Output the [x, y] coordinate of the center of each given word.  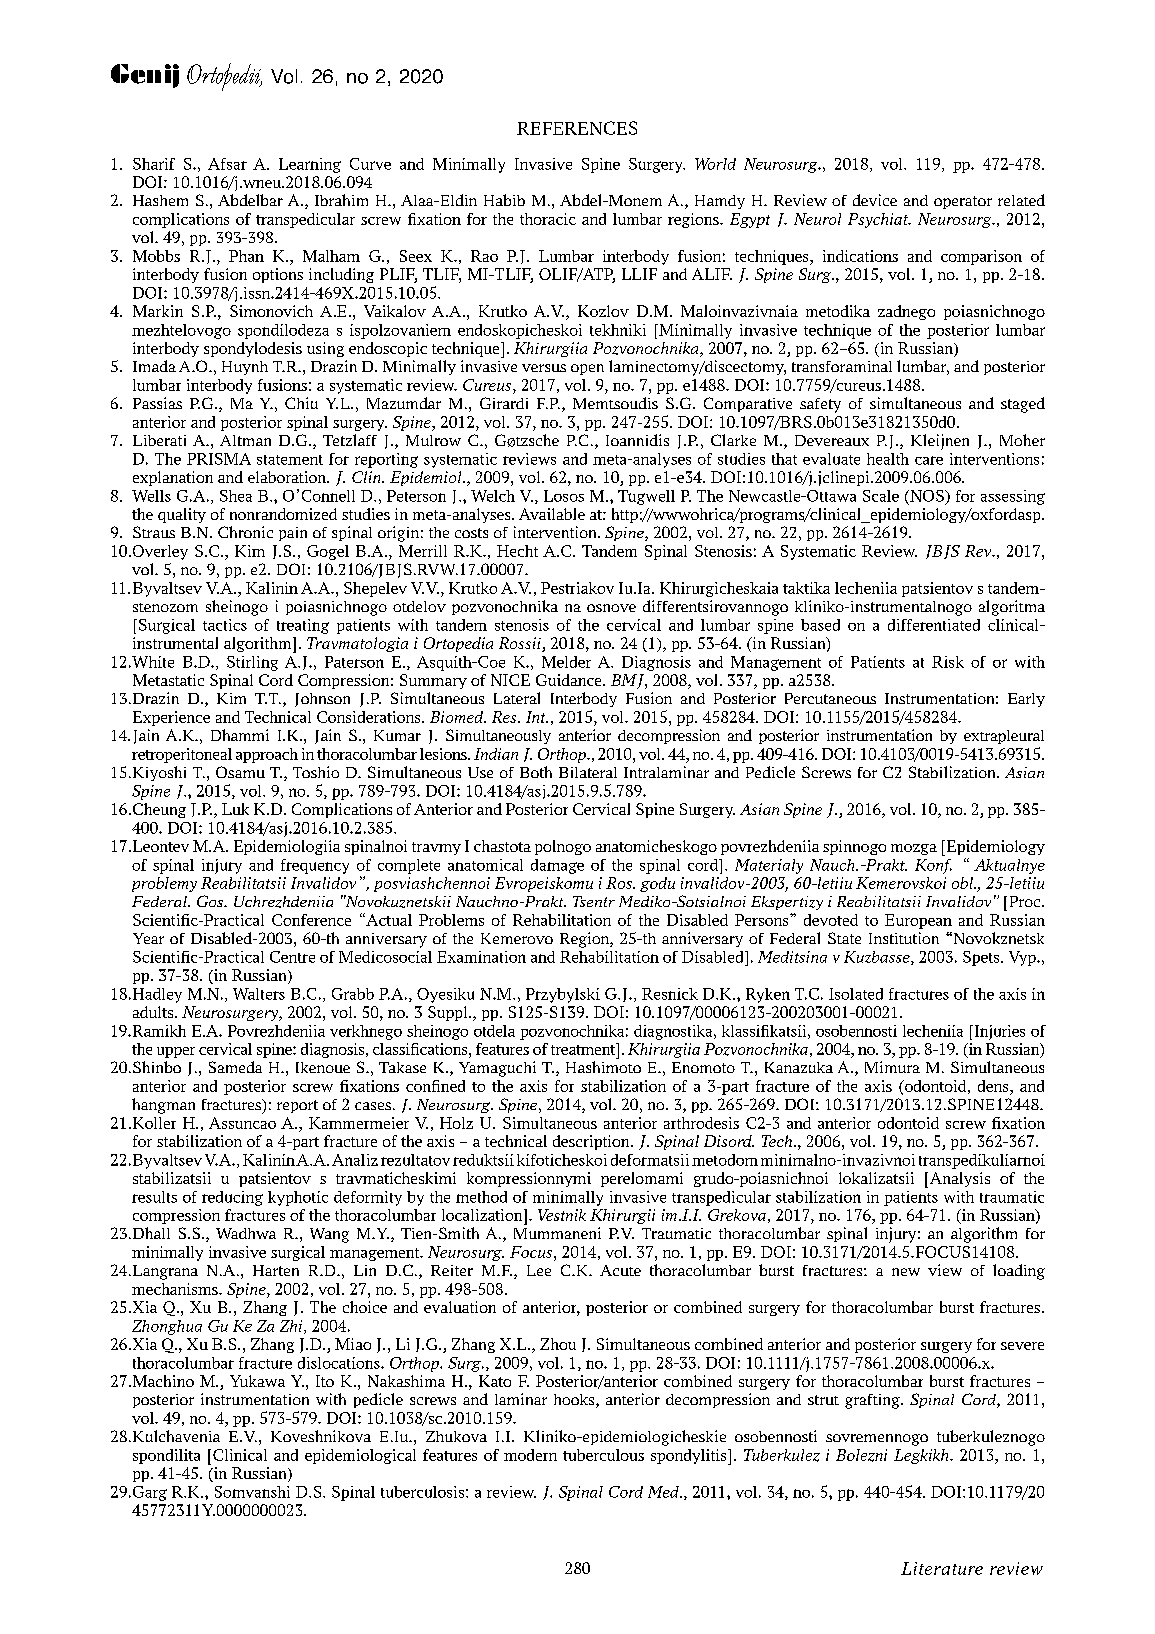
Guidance [570, 680]
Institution [904, 938]
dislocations [340, 1363]
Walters [259, 994]
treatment [584, 1049]
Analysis [958, 1180]
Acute [620, 1270]
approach [267, 755]
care [929, 460]
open [587, 369]
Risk [948, 662]
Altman [245, 440]
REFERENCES [577, 128]
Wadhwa [246, 1233]
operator [963, 202]
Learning [310, 165]
